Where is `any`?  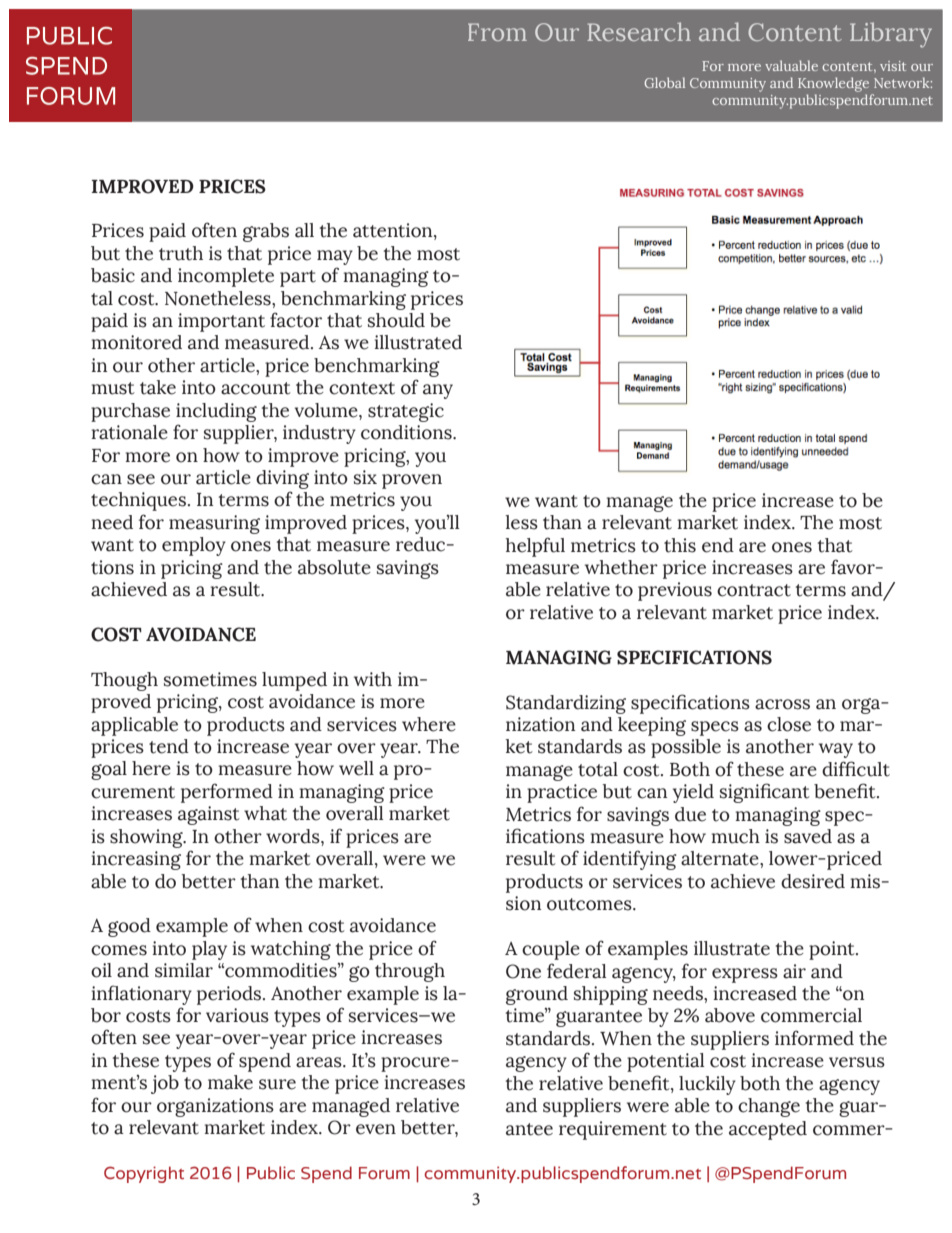 any is located at coordinates (438, 391).
